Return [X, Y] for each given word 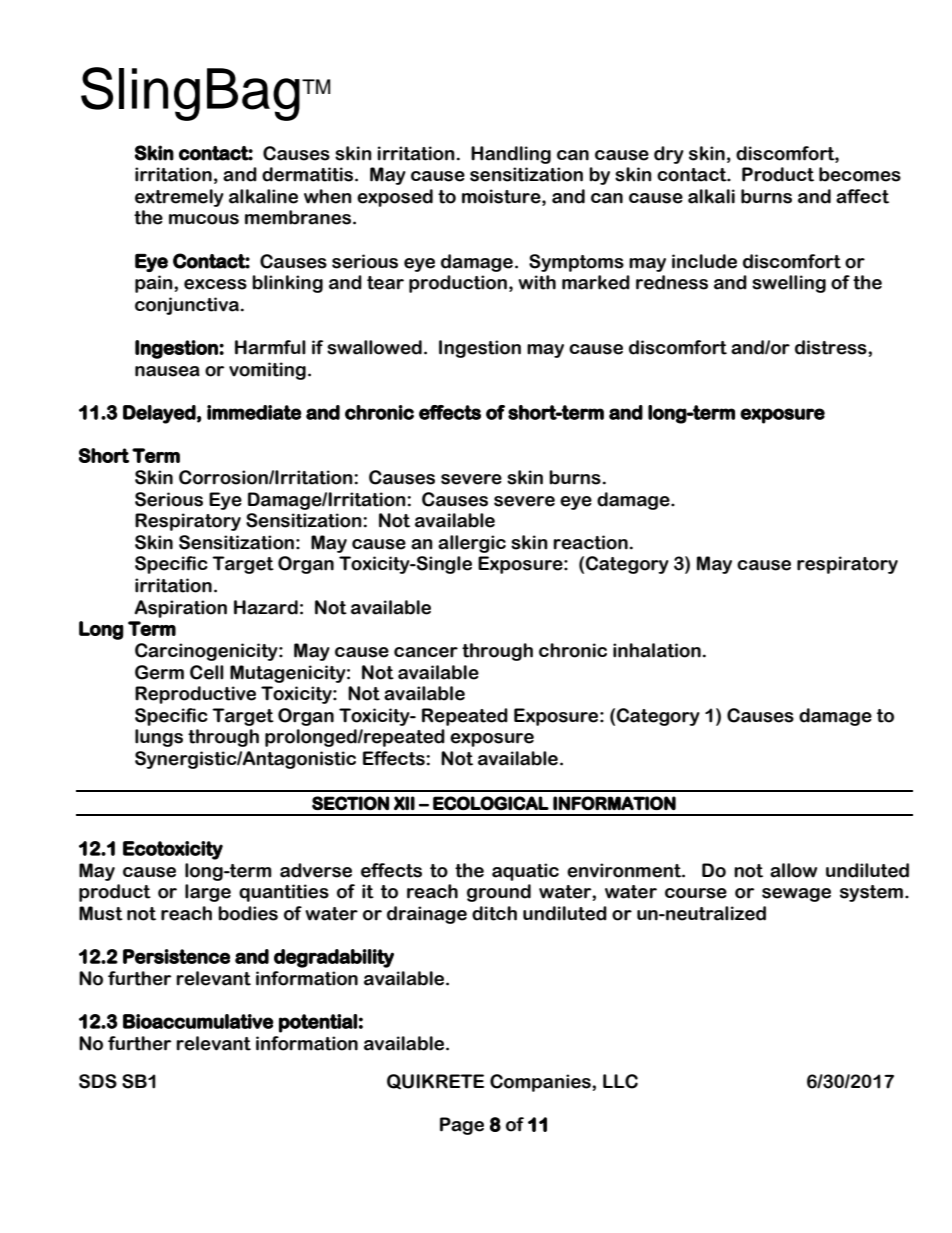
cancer [426, 652]
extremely [179, 198]
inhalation [657, 650]
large [208, 893]
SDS [98, 1081]
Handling [511, 155]
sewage [796, 895]
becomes [860, 174]
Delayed [159, 414]
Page [462, 1126]
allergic [472, 544]
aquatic [525, 872]
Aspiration [181, 609]
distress [832, 347]
